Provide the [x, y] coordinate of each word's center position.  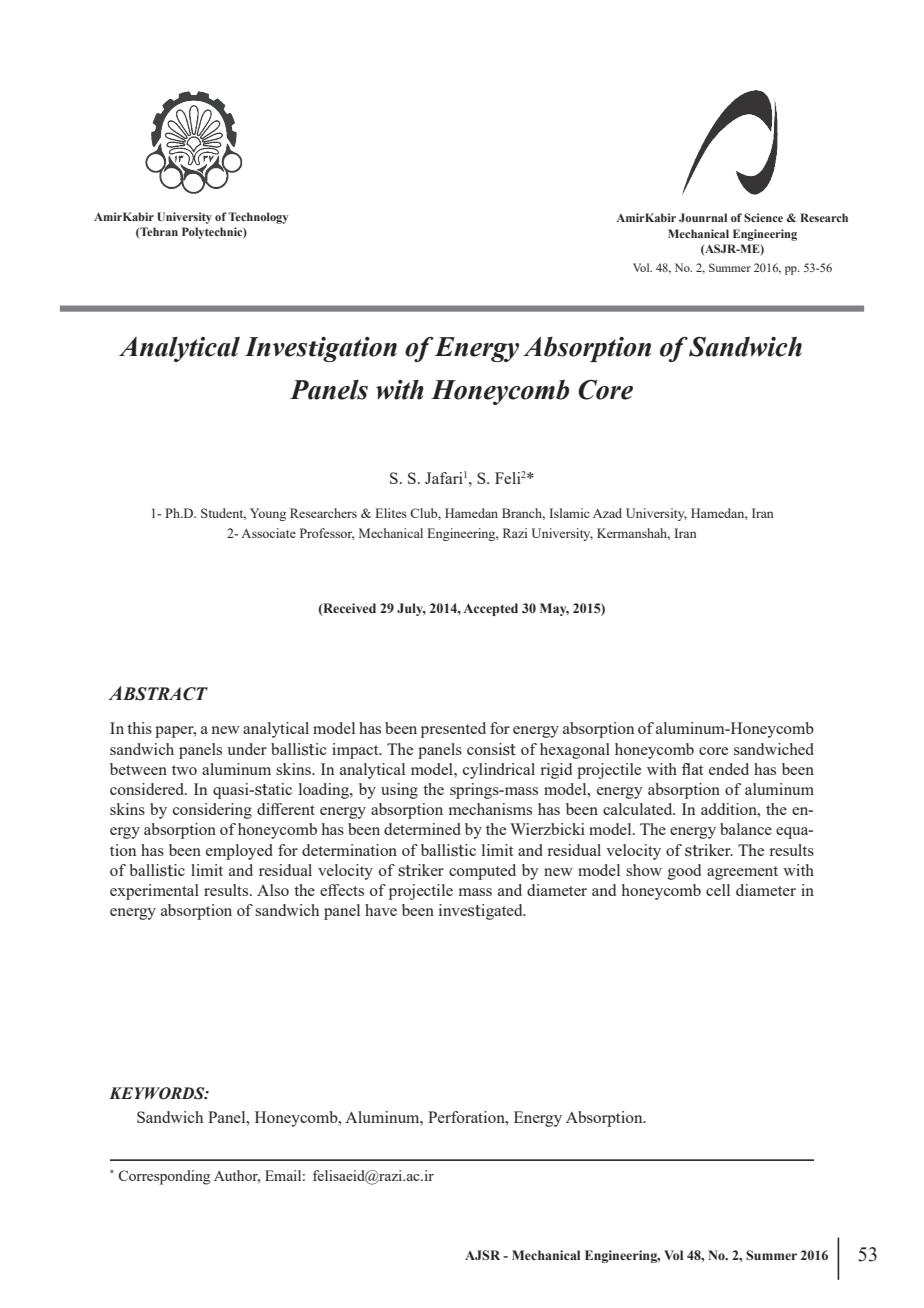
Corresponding [164, 1177]
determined [422, 829]
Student [223, 514]
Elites [391, 513]
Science [763, 217]
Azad [607, 513]
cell [718, 890]
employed [239, 852]
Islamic [569, 513]
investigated [482, 912]
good [684, 872]
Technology [258, 218]
